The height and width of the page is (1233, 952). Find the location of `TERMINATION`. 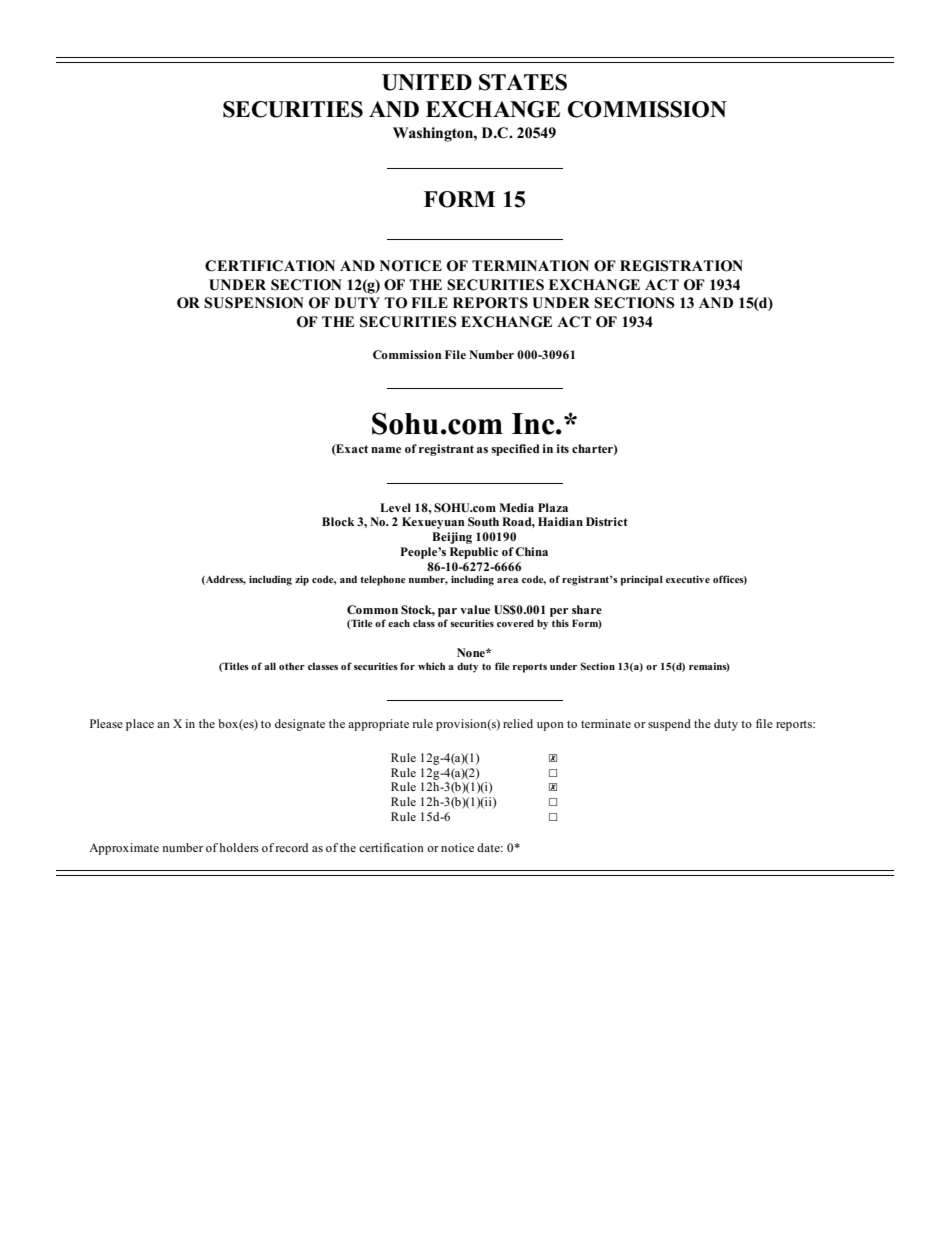

TERMINATION is located at coordinates (530, 266).
